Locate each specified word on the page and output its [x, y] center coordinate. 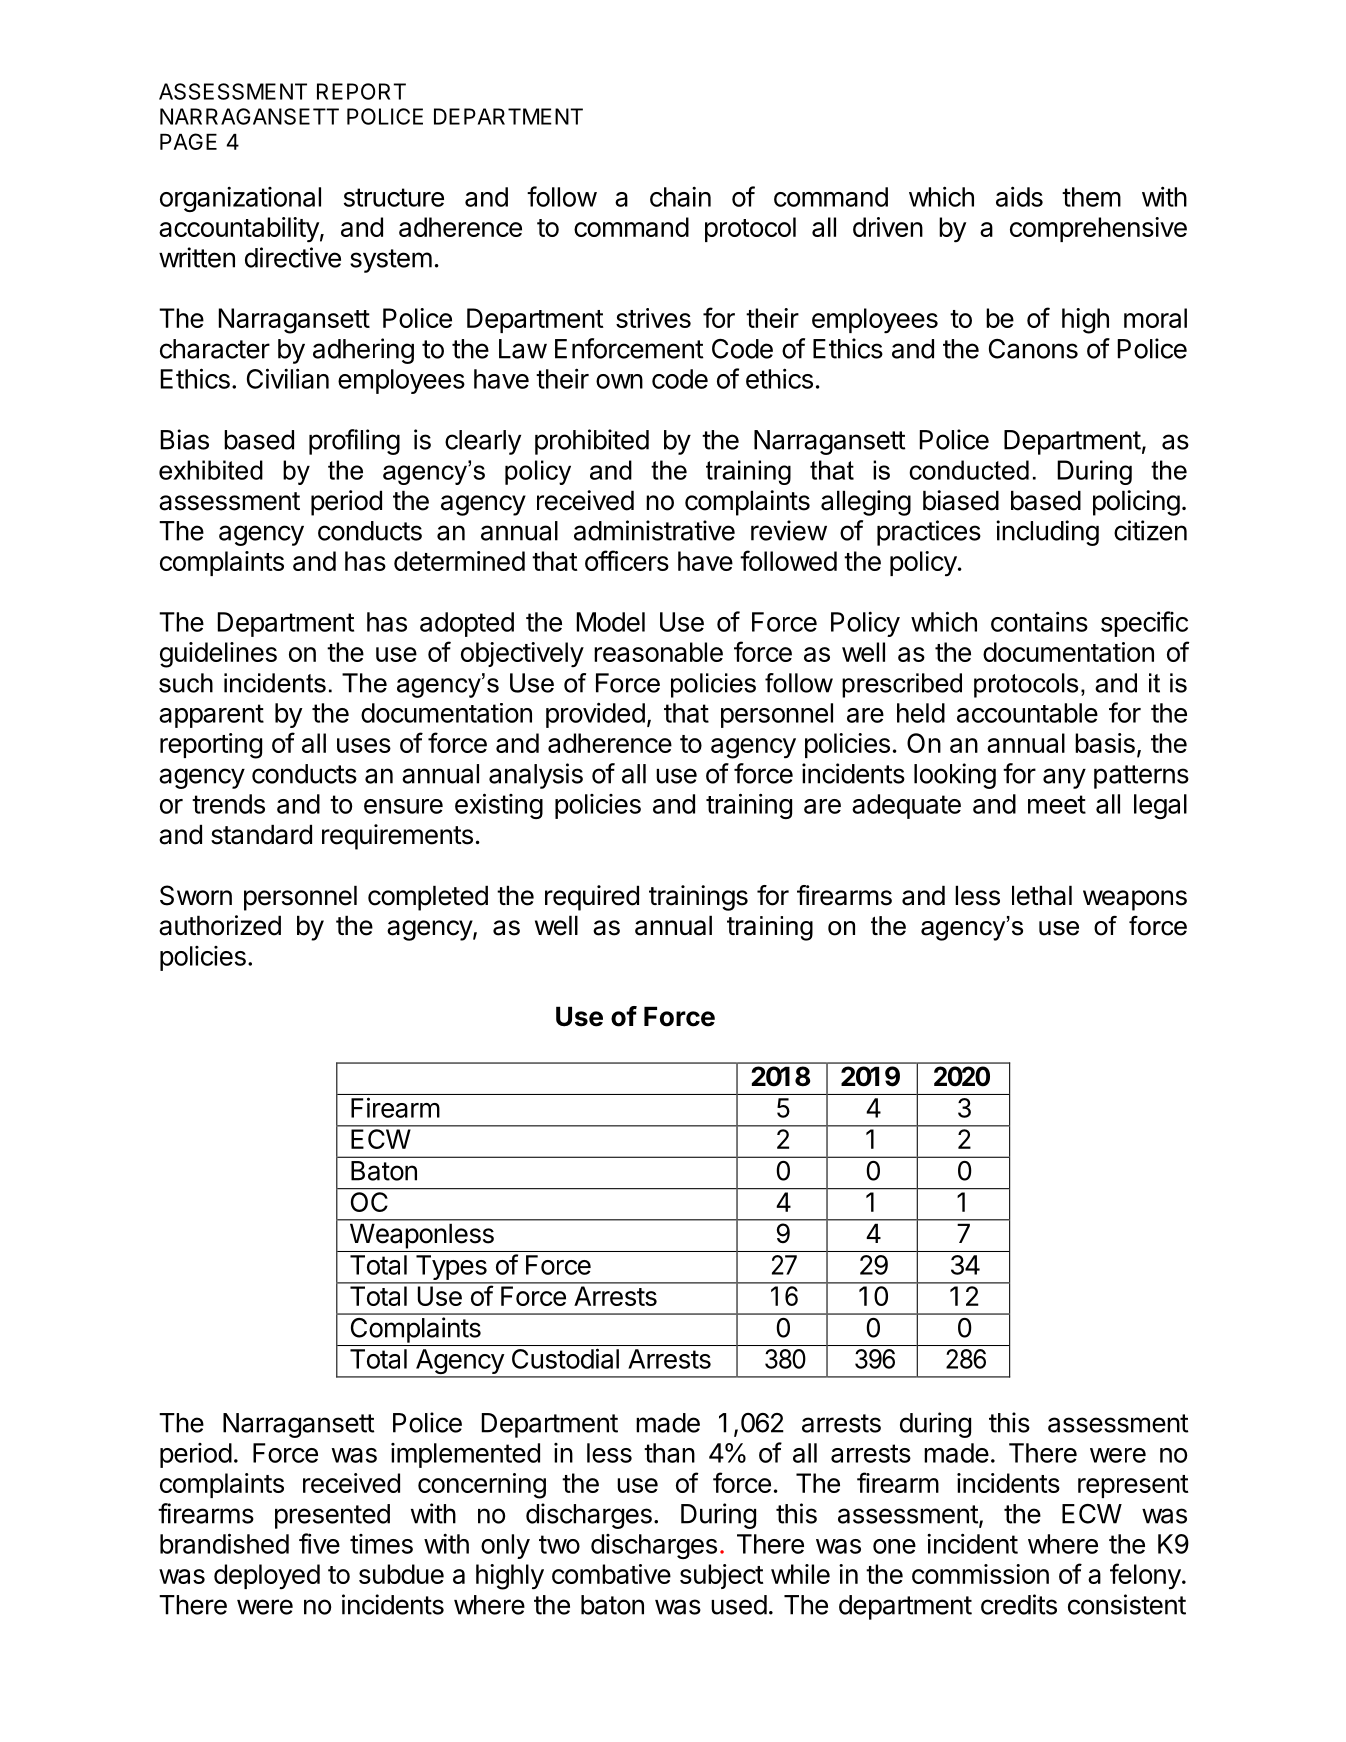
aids [1019, 196]
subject [722, 1576]
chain [680, 196]
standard [261, 834]
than [669, 1453]
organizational [240, 199]
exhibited [211, 470]
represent [1133, 1486]
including [1047, 533]
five [319, 1543]
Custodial [565, 1358]
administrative [654, 530]
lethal [1042, 895]
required [592, 898]
